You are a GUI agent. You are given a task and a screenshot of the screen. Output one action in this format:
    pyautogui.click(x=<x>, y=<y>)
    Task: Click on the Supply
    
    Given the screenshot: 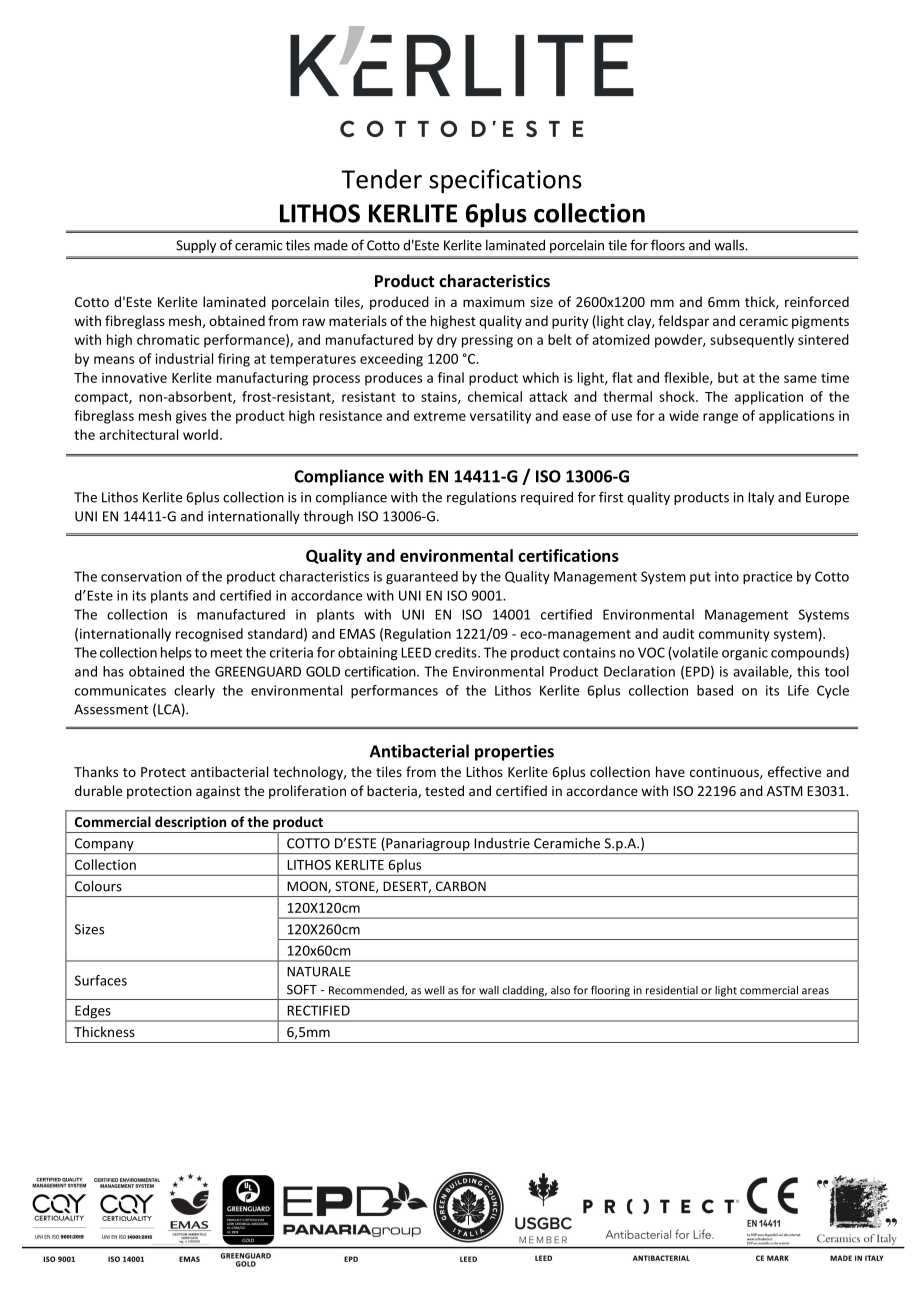 What is the action you would take?
    pyautogui.click(x=196, y=246)
